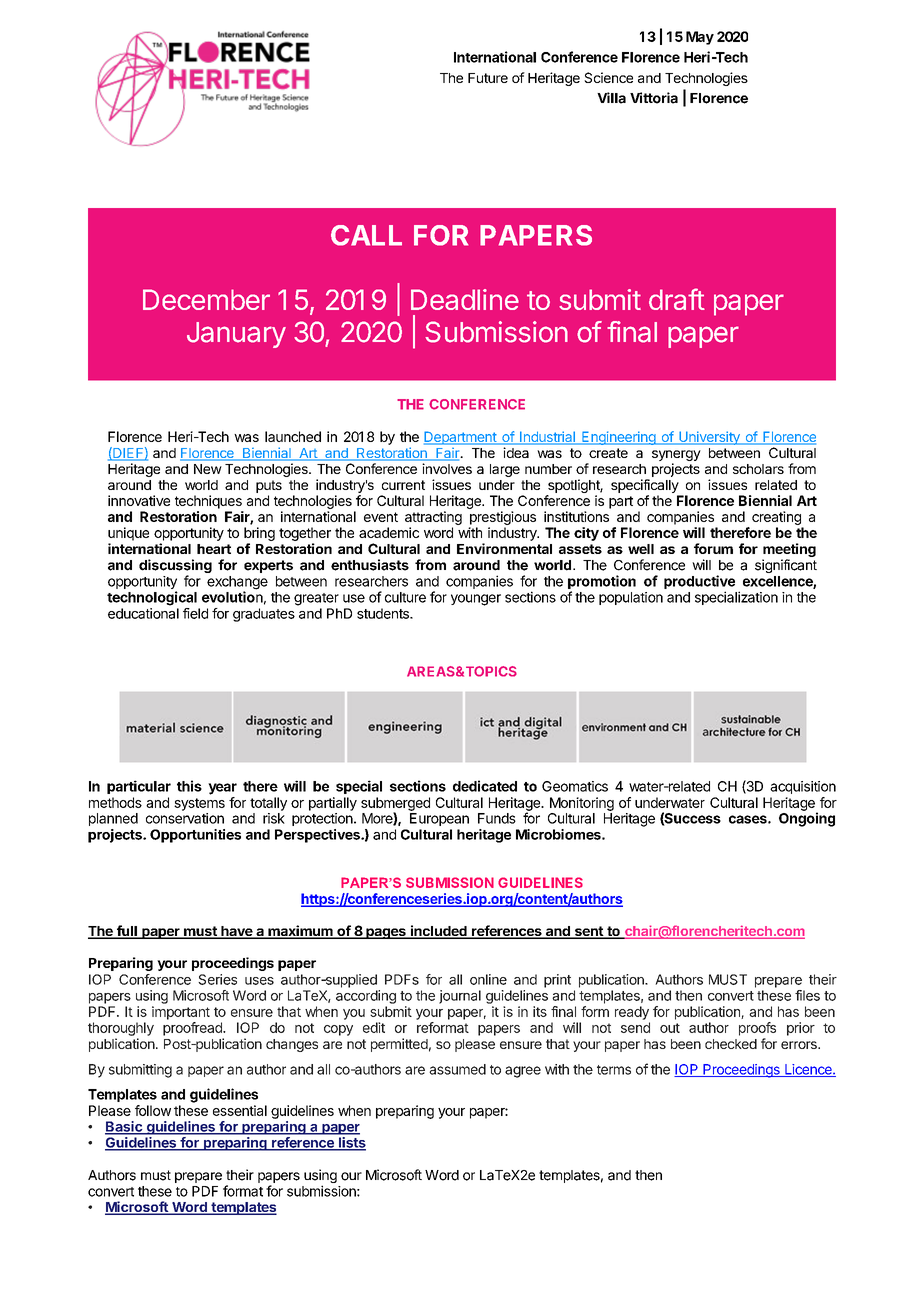 The height and width of the page is (1308, 924). What do you see at coordinates (700, 38) in the page?
I see `May` at bounding box center [700, 38].
